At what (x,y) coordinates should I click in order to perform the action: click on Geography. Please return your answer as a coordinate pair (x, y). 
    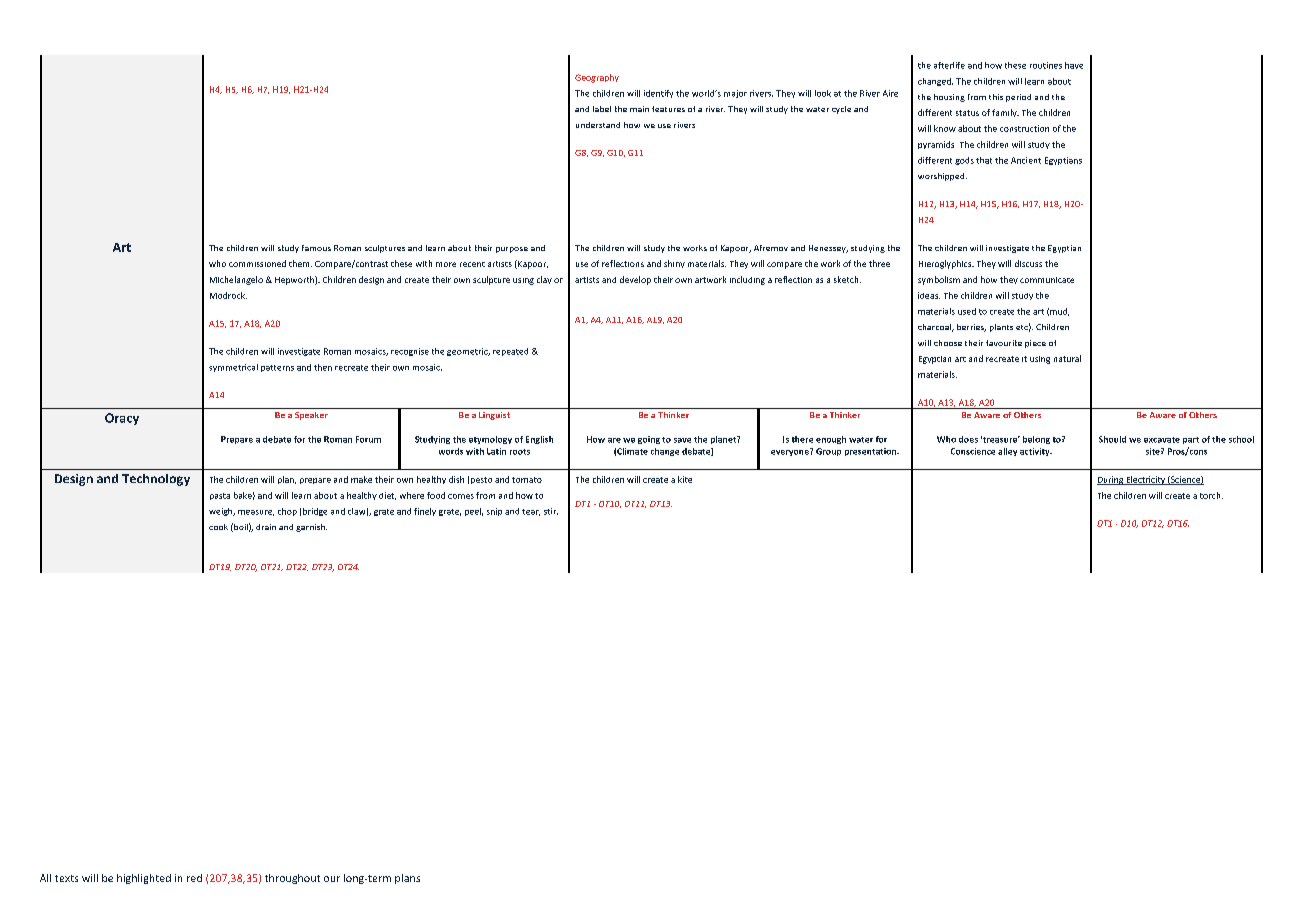
    Looking at the image, I should click on (597, 78).
